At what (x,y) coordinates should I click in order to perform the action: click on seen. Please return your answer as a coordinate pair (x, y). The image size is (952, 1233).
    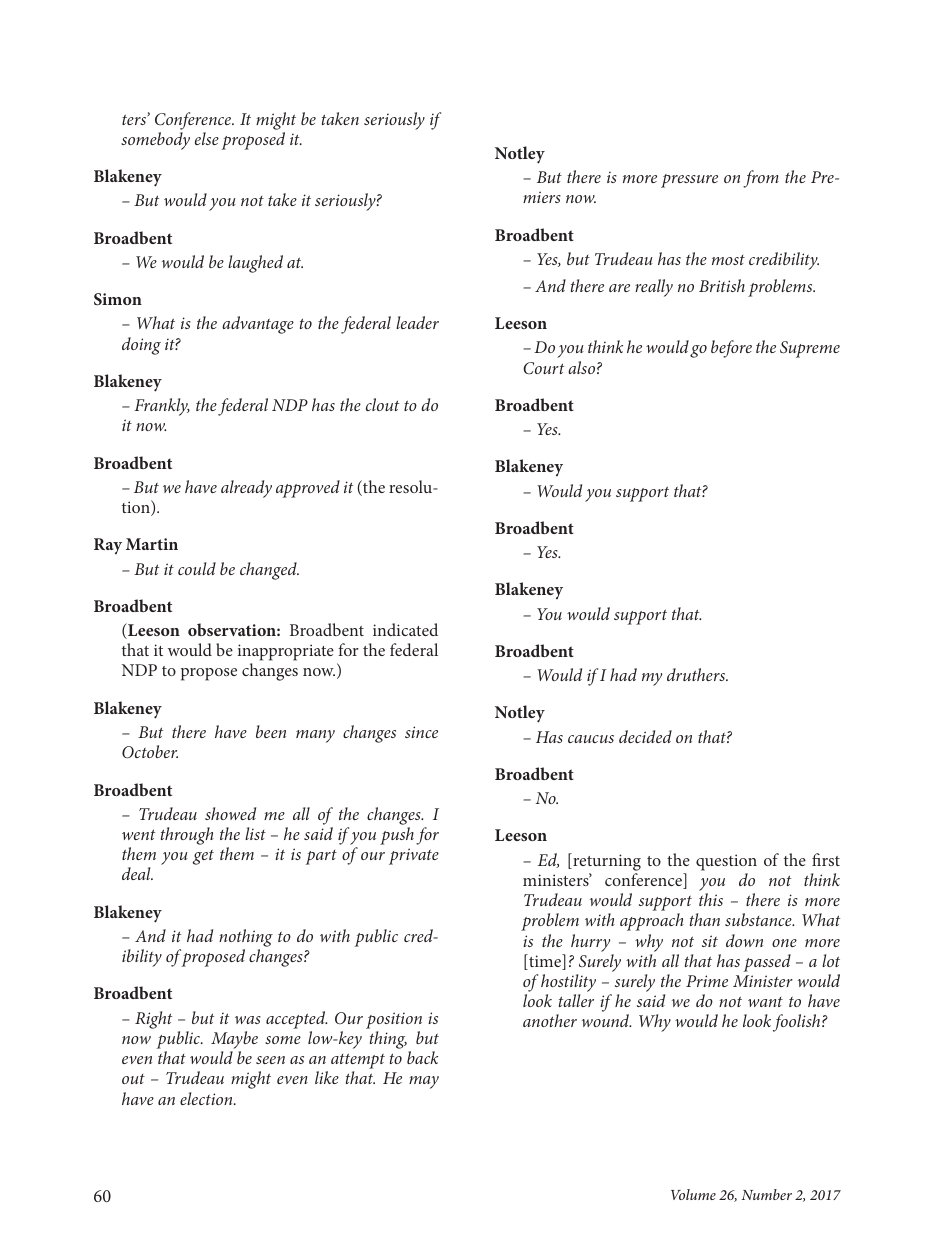
    Looking at the image, I should click on (270, 1060).
